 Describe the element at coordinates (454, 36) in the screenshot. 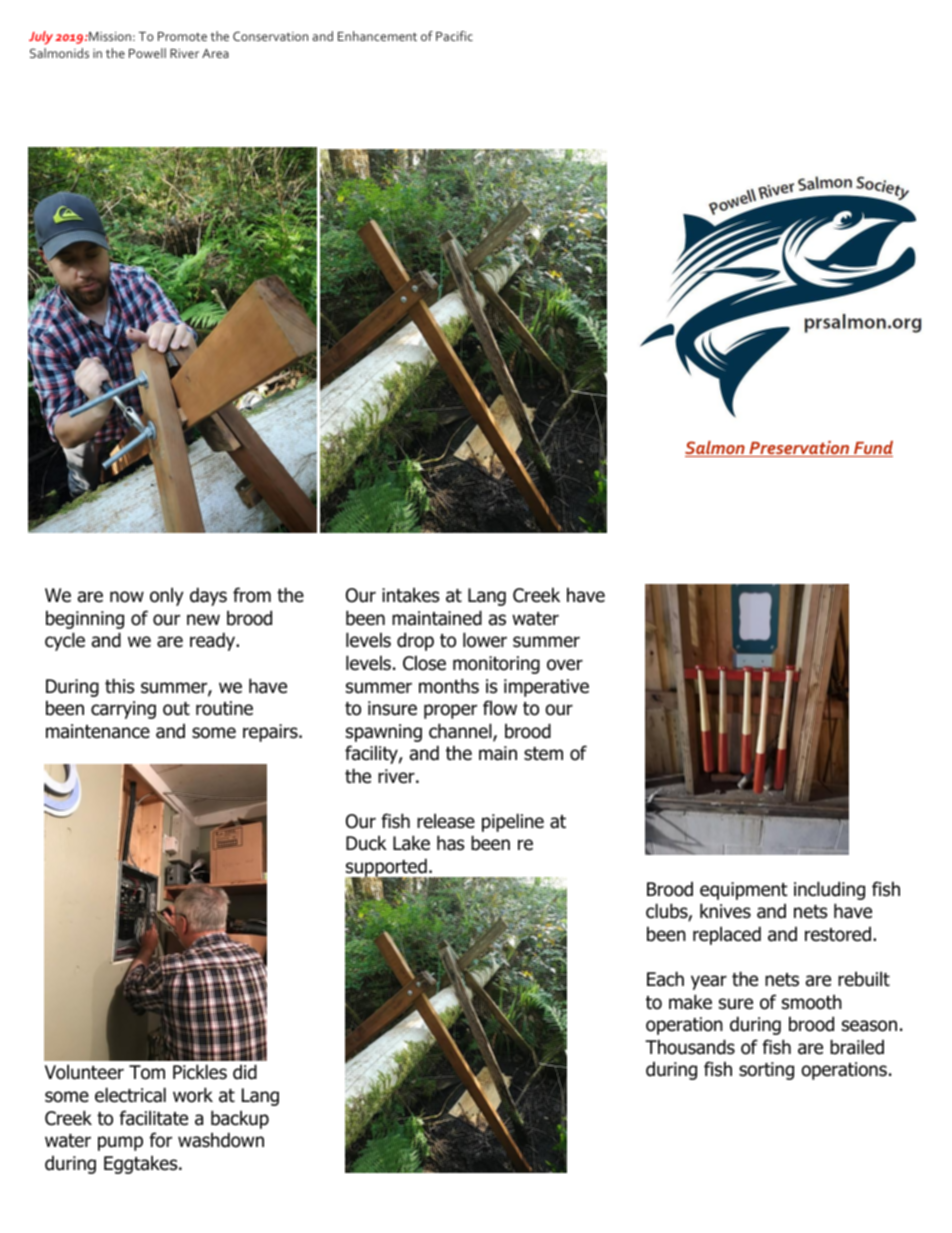

I see `Pacific` at that location.
